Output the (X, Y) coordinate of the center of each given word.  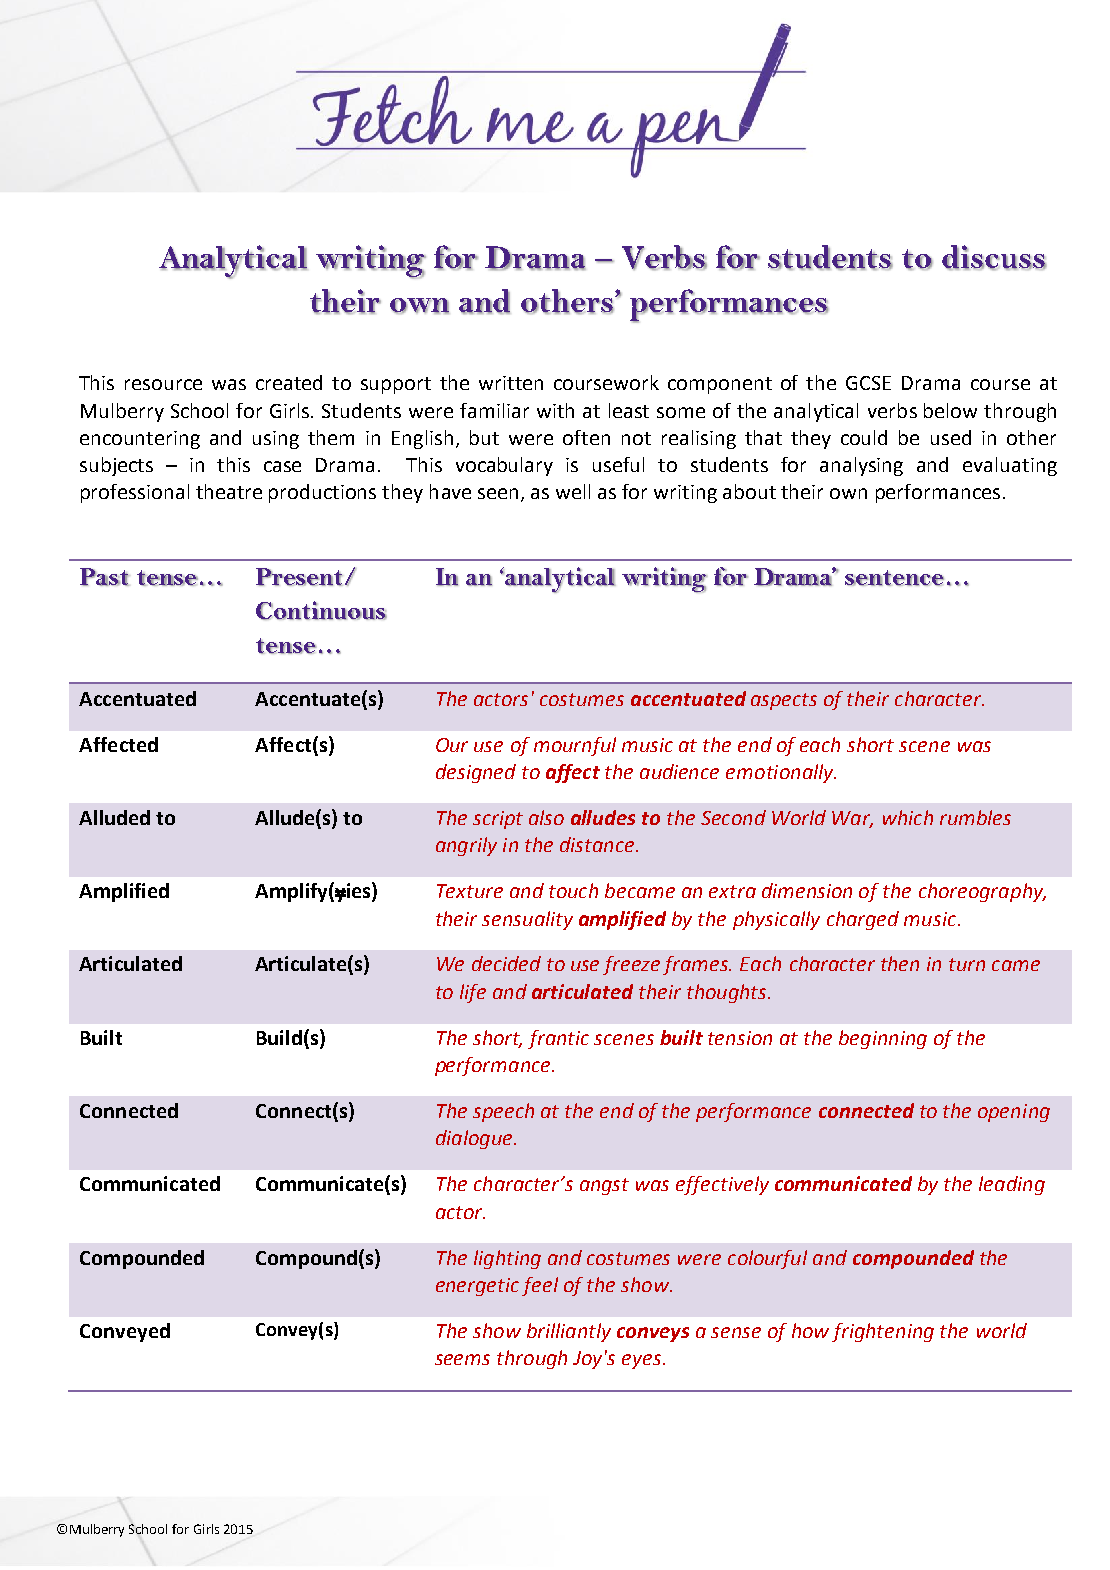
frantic (558, 1039)
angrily (466, 846)
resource (163, 384)
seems (462, 1359)
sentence (894, 578)
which (908, 817)
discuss (994, 257)
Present (299, 577)
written (511, 383)
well (573, 491)
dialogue (475, 1139)
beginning (883, 1039)
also (546, 817)
